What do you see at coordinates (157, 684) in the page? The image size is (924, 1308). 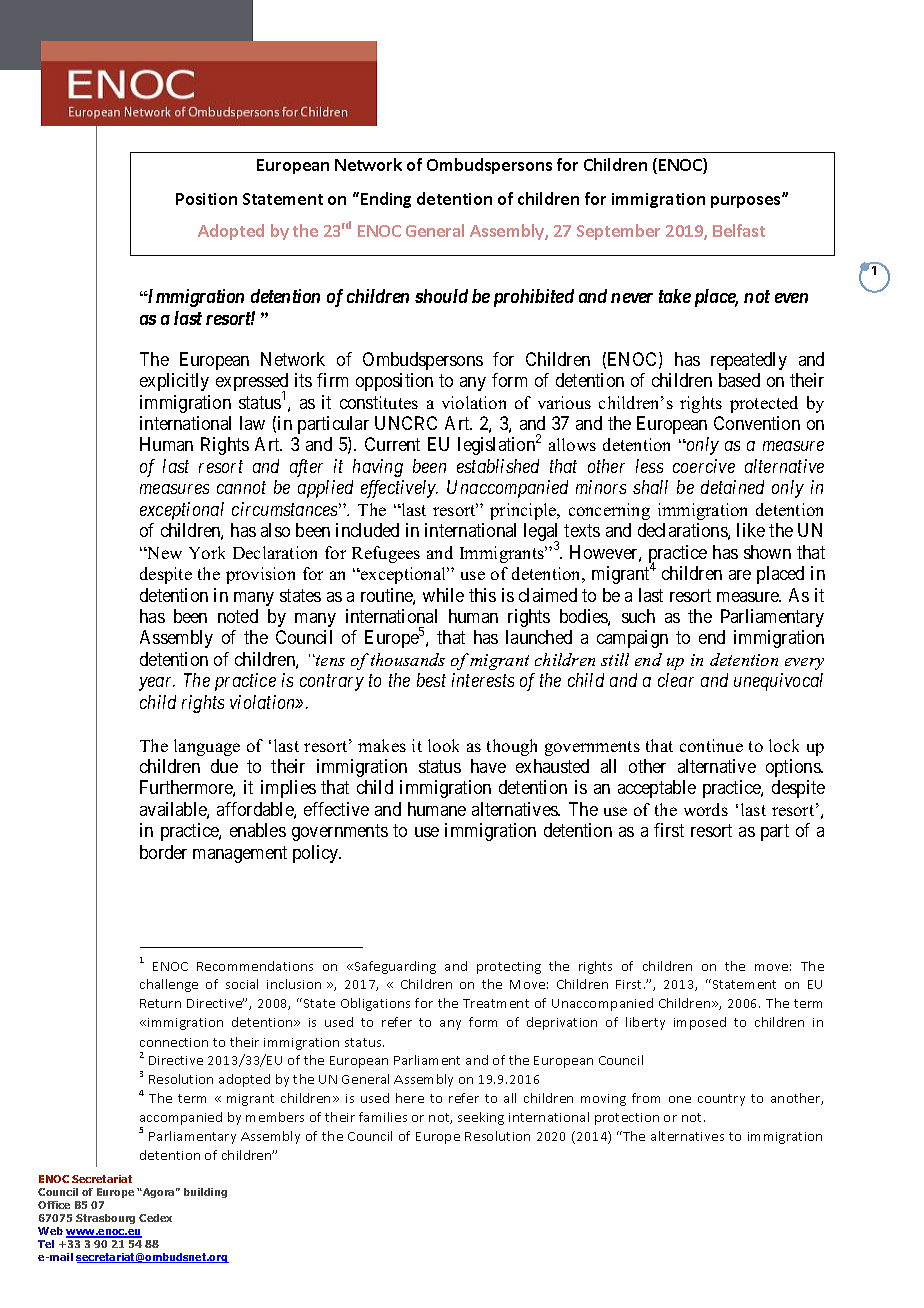 I see `year` at bounding box center [157, 684].
